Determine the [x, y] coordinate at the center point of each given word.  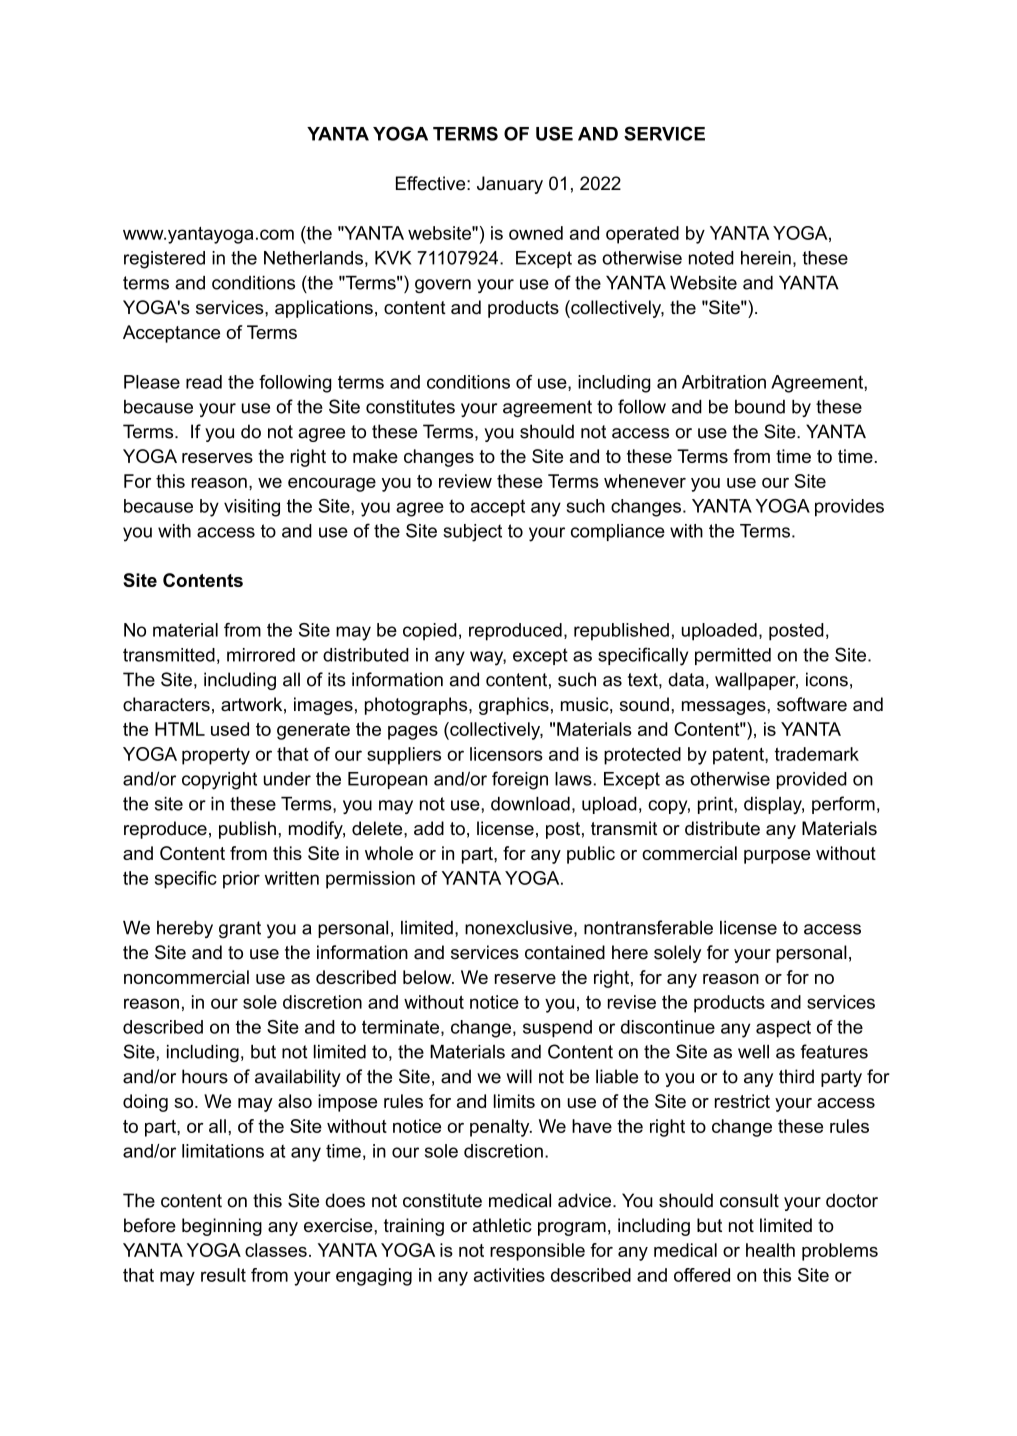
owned [536, 233]
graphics [514, 706]
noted [711, 258]
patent [739, 756]
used [230, 729]
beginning [222, 1227]
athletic [502, 1225]
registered [164, 260]
